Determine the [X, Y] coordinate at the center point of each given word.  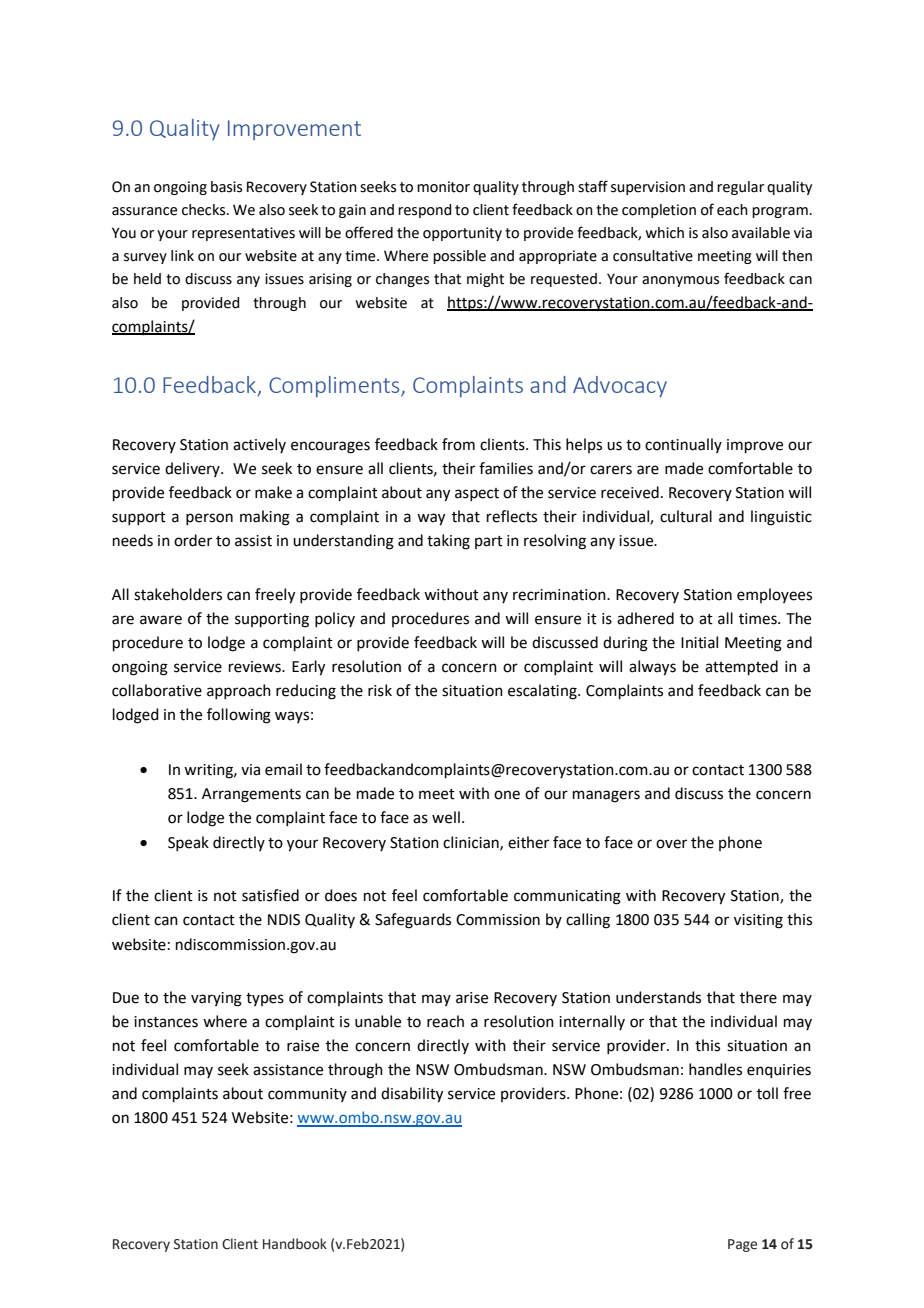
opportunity [462, 234]
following [239, 716]
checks [205, 210]
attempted [741, 667]
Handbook [295, 1244]
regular [740, 188]
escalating [543, 692]
